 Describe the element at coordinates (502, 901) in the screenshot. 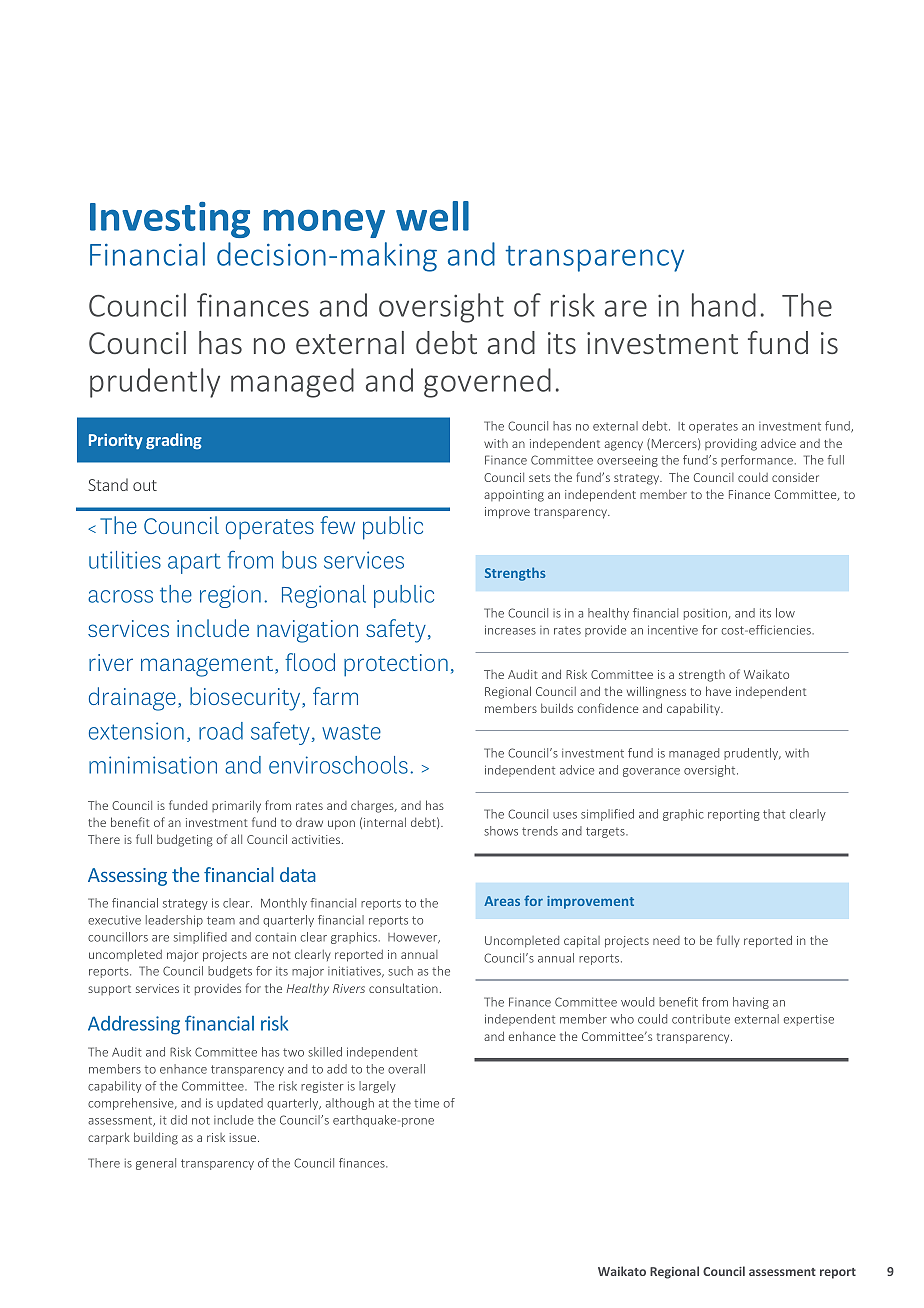

I see `Areas` at that location.
